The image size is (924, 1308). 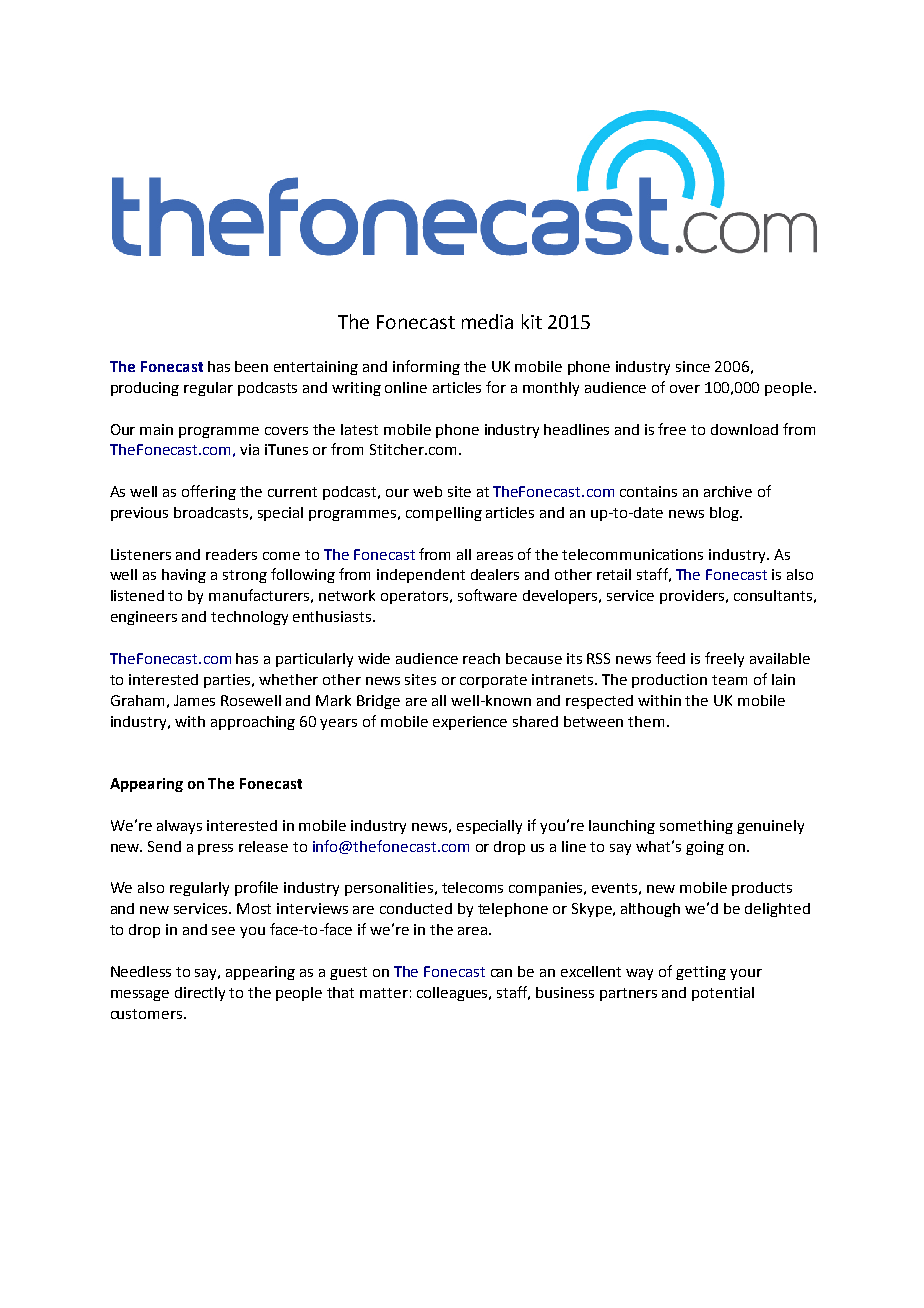 What do you see at coordinates (251, 366) in the image?
I see `been` at bounding box center [251, 366].
